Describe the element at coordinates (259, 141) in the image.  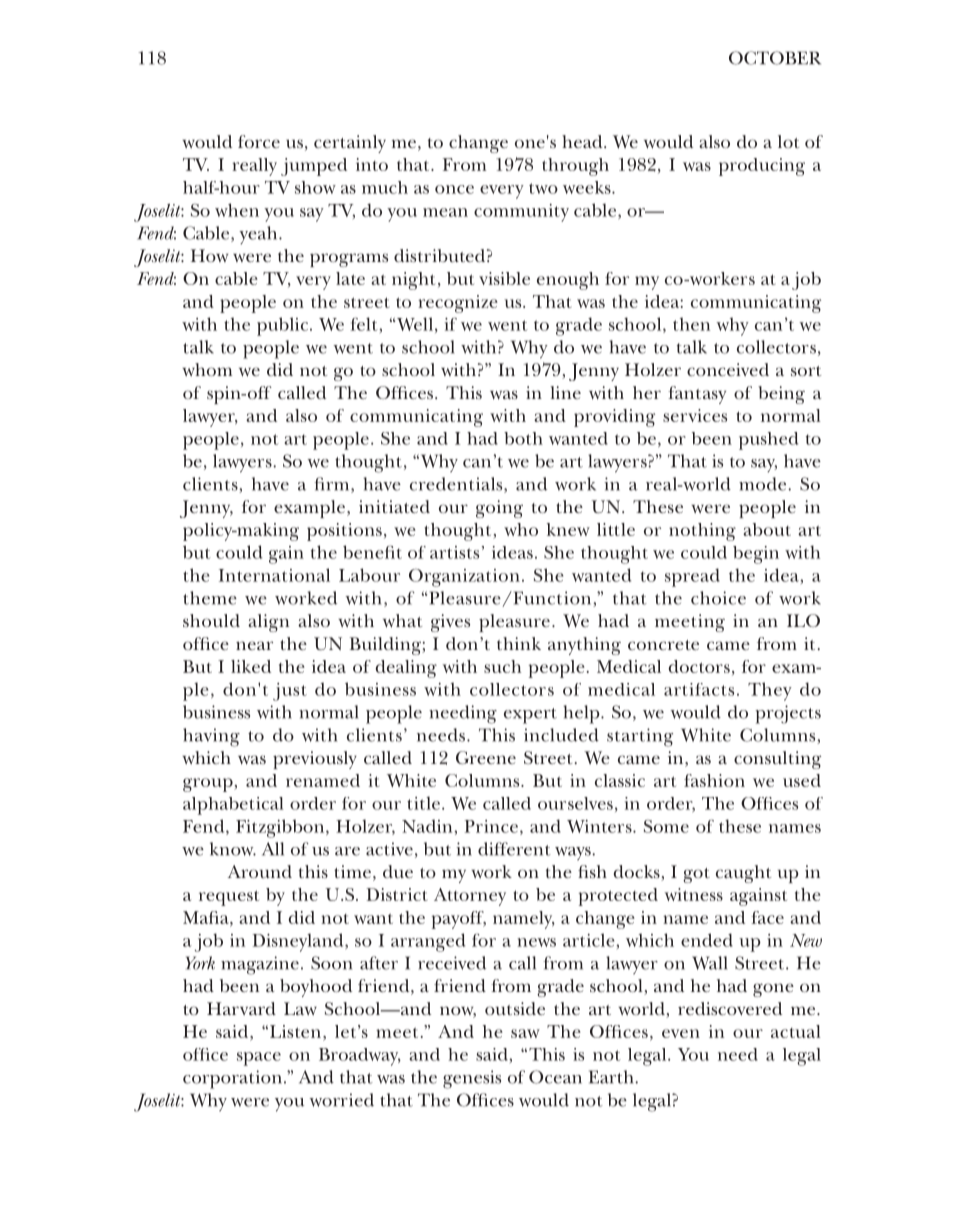
I see `force` at that location.
